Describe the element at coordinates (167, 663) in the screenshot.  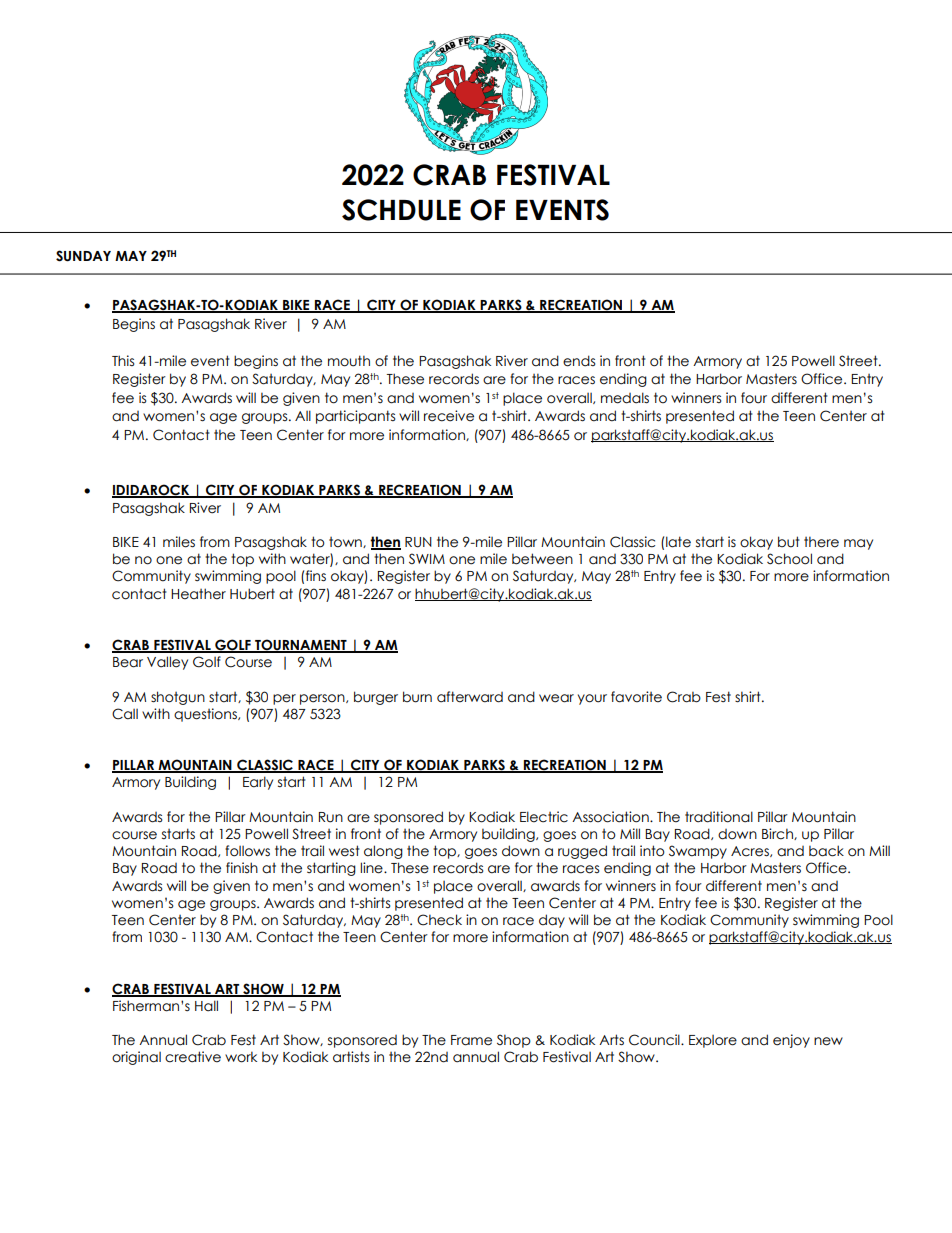
I see `Valley` at that location.
